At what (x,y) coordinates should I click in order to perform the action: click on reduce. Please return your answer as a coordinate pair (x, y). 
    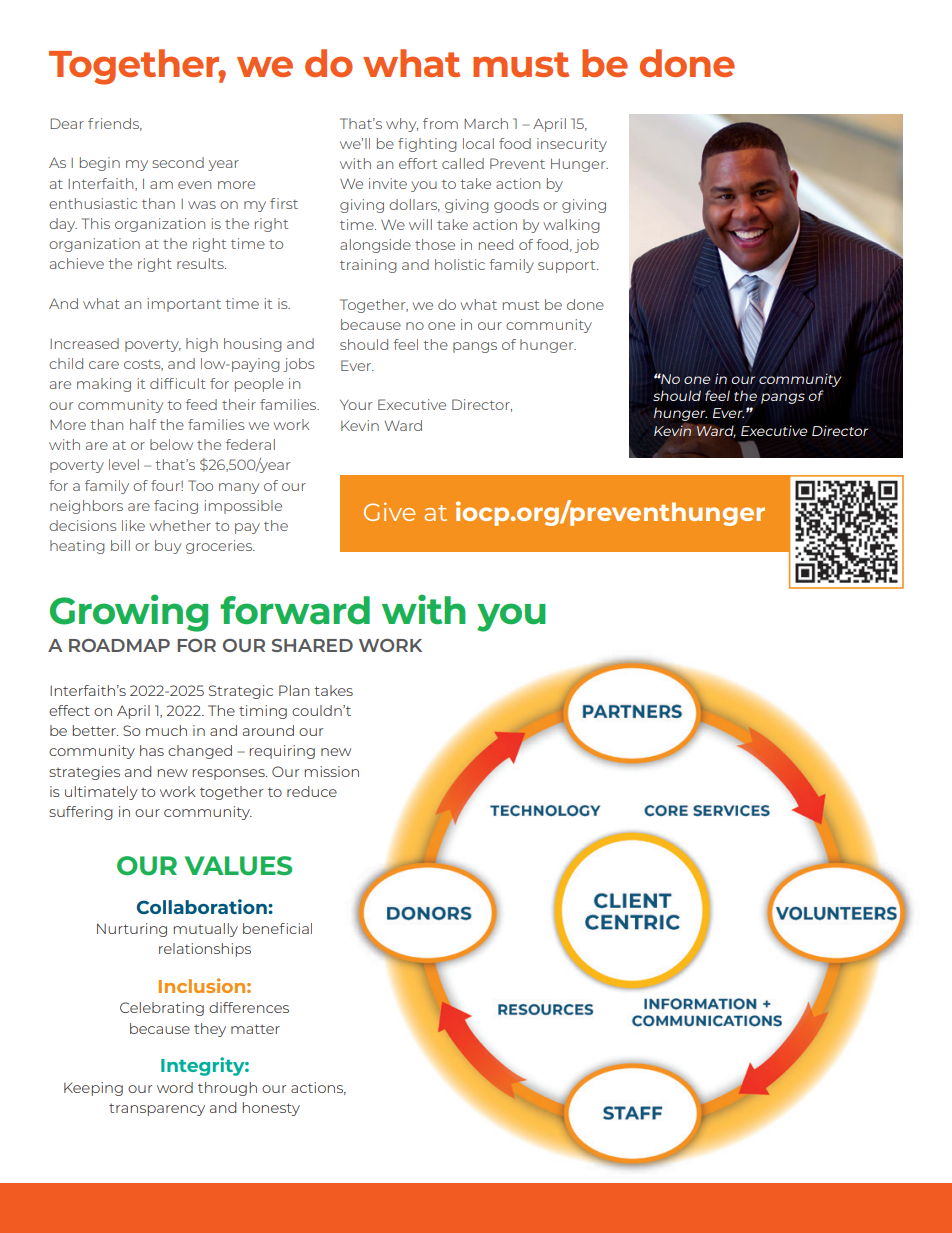
    Looking at the image, I should click on (312, 791).
